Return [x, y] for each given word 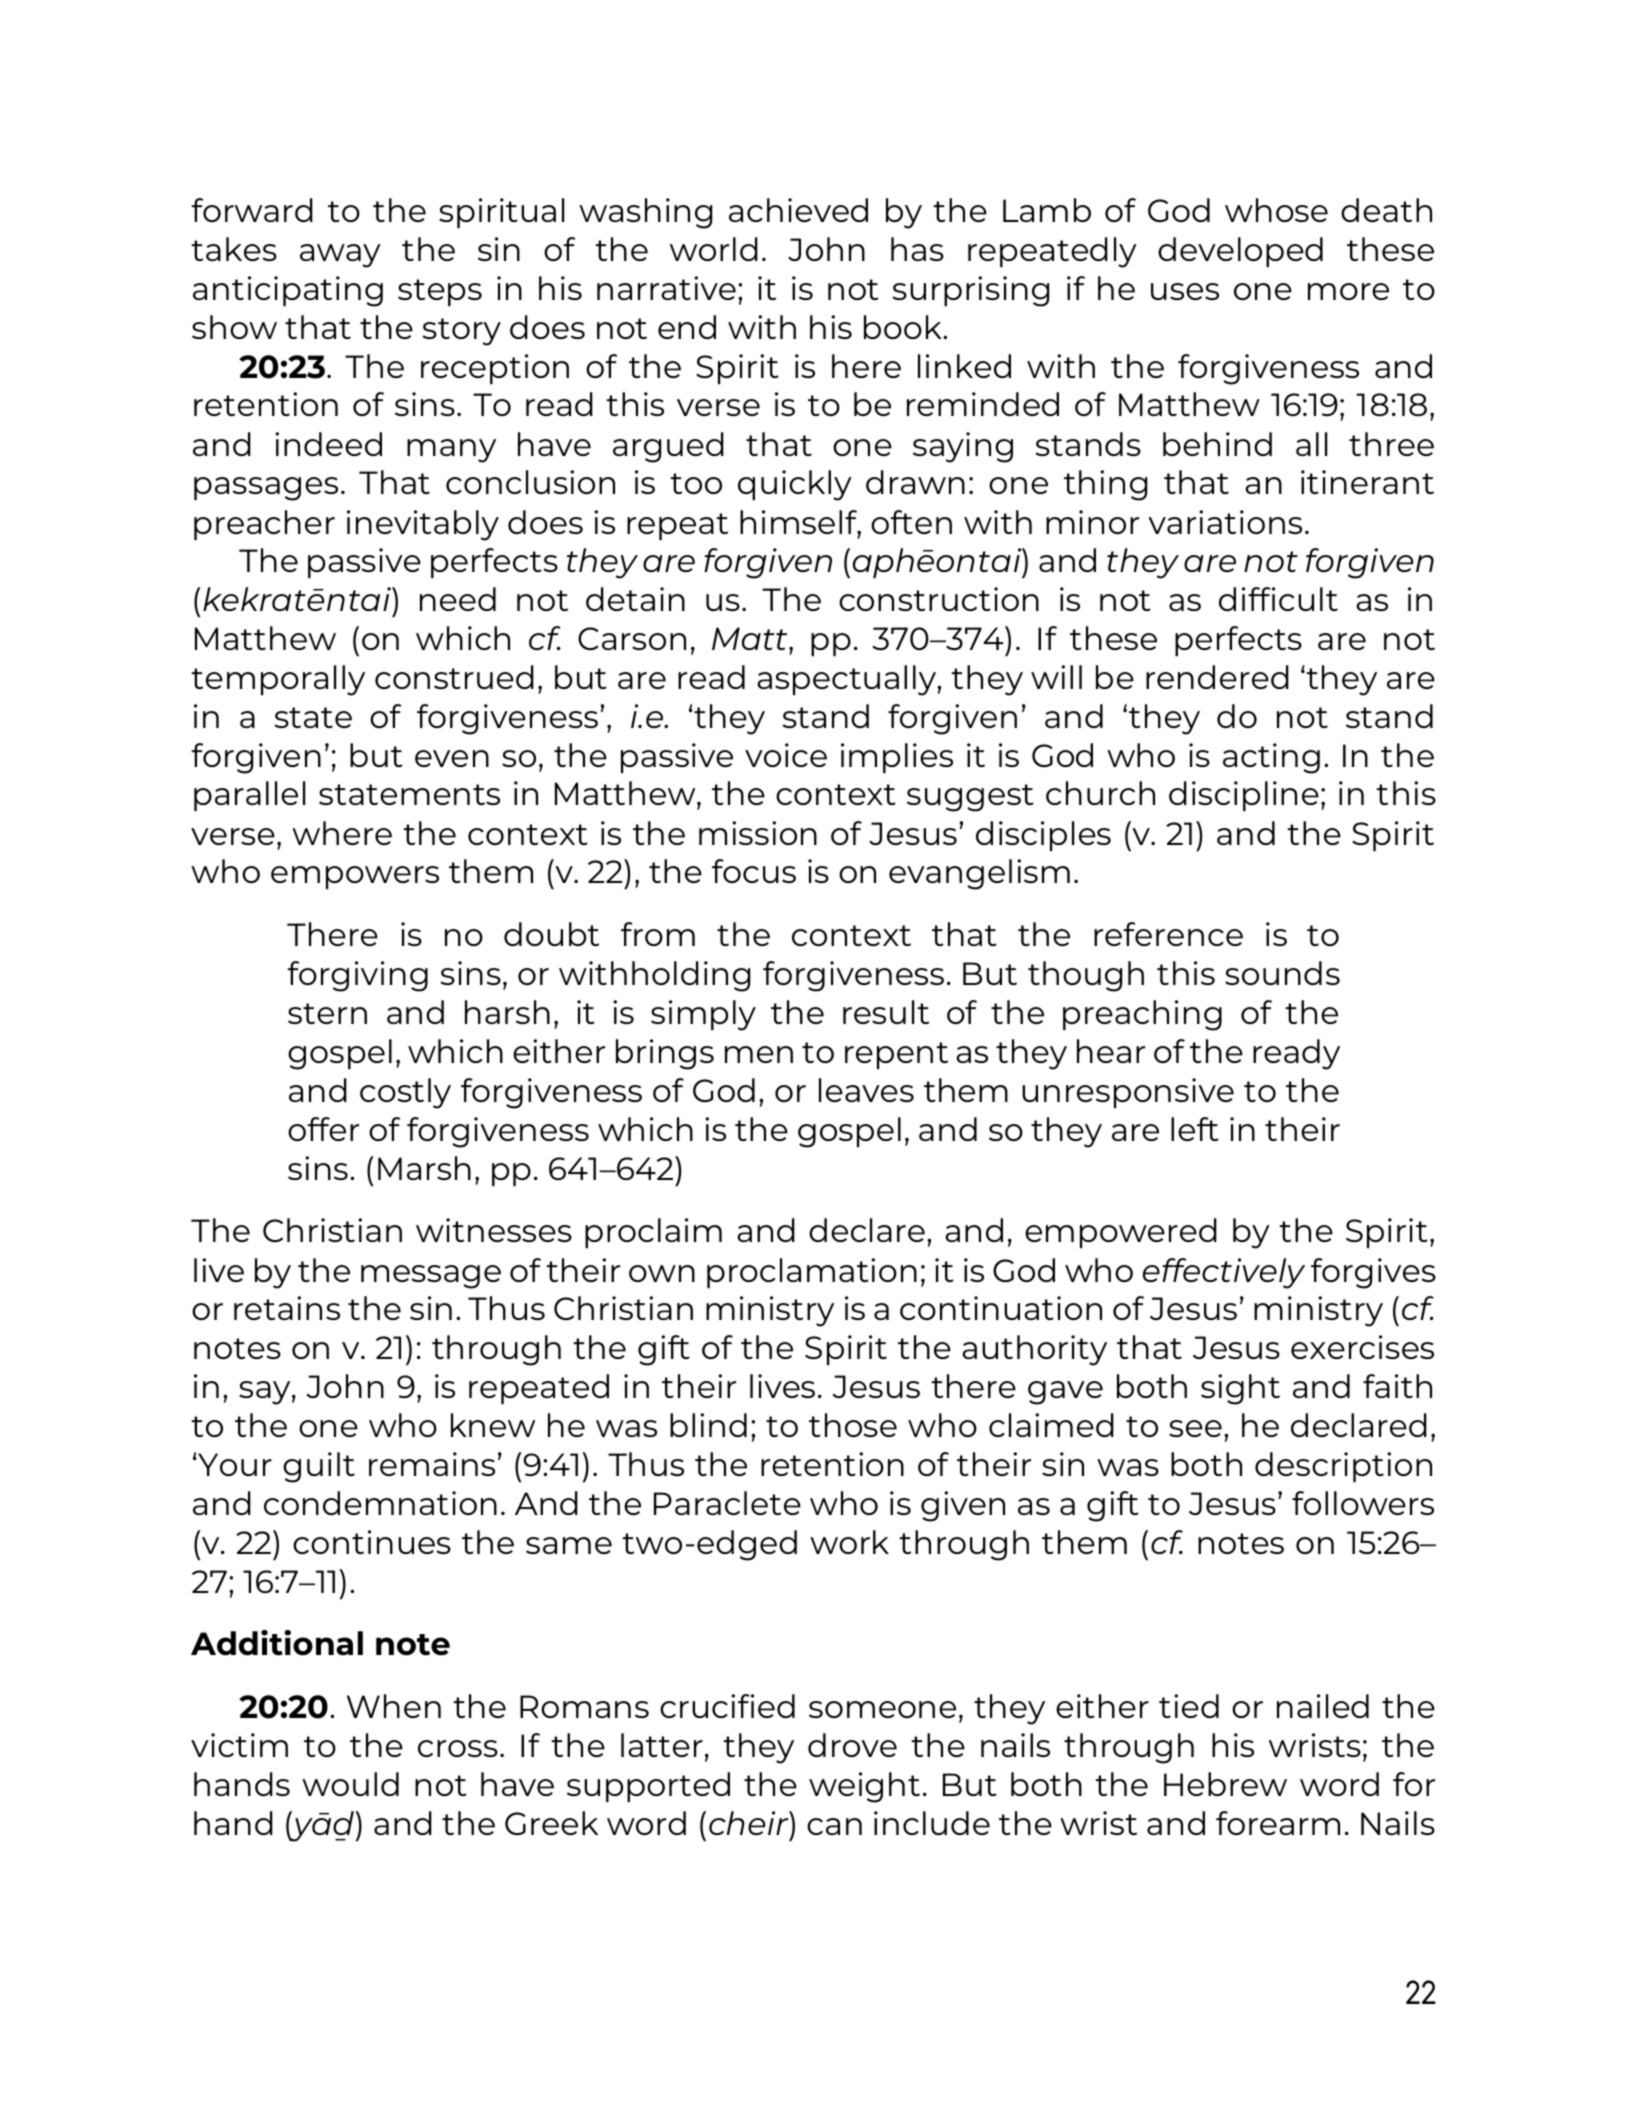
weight [864, 1787]
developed [1240, 252]
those [853, 1425]
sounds [1282, 973]
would [350, 1784]
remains [432, 1464]
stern [327, 1013]
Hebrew [1225, 1784]
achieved [798, 210]
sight [1240, 1389]
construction [939, 599]
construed [454, 677]
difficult [1278, 599]
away [340, 256]
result [886, 1012]
